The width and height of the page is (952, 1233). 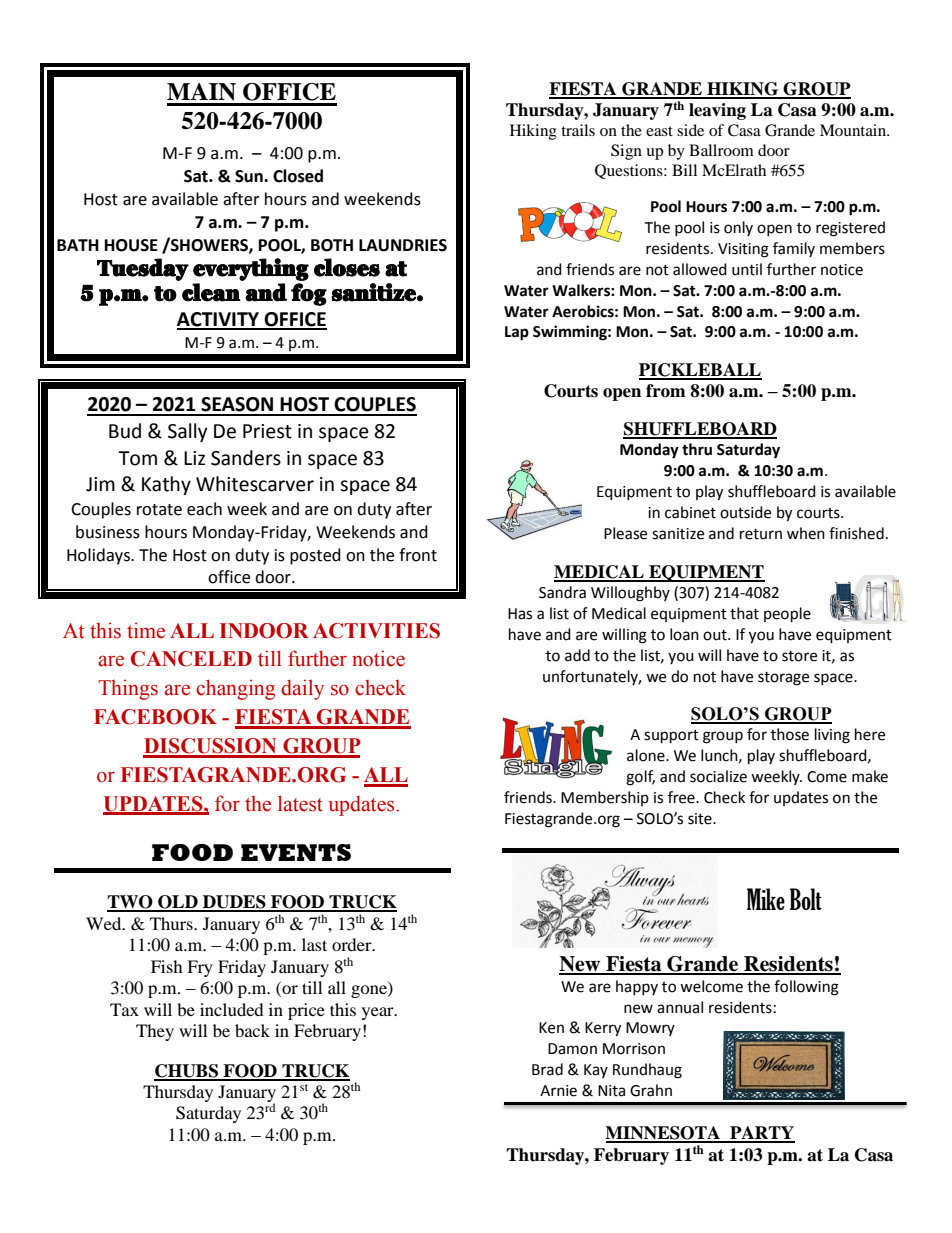 I want to click on golf, so click(x=640, y=778).
